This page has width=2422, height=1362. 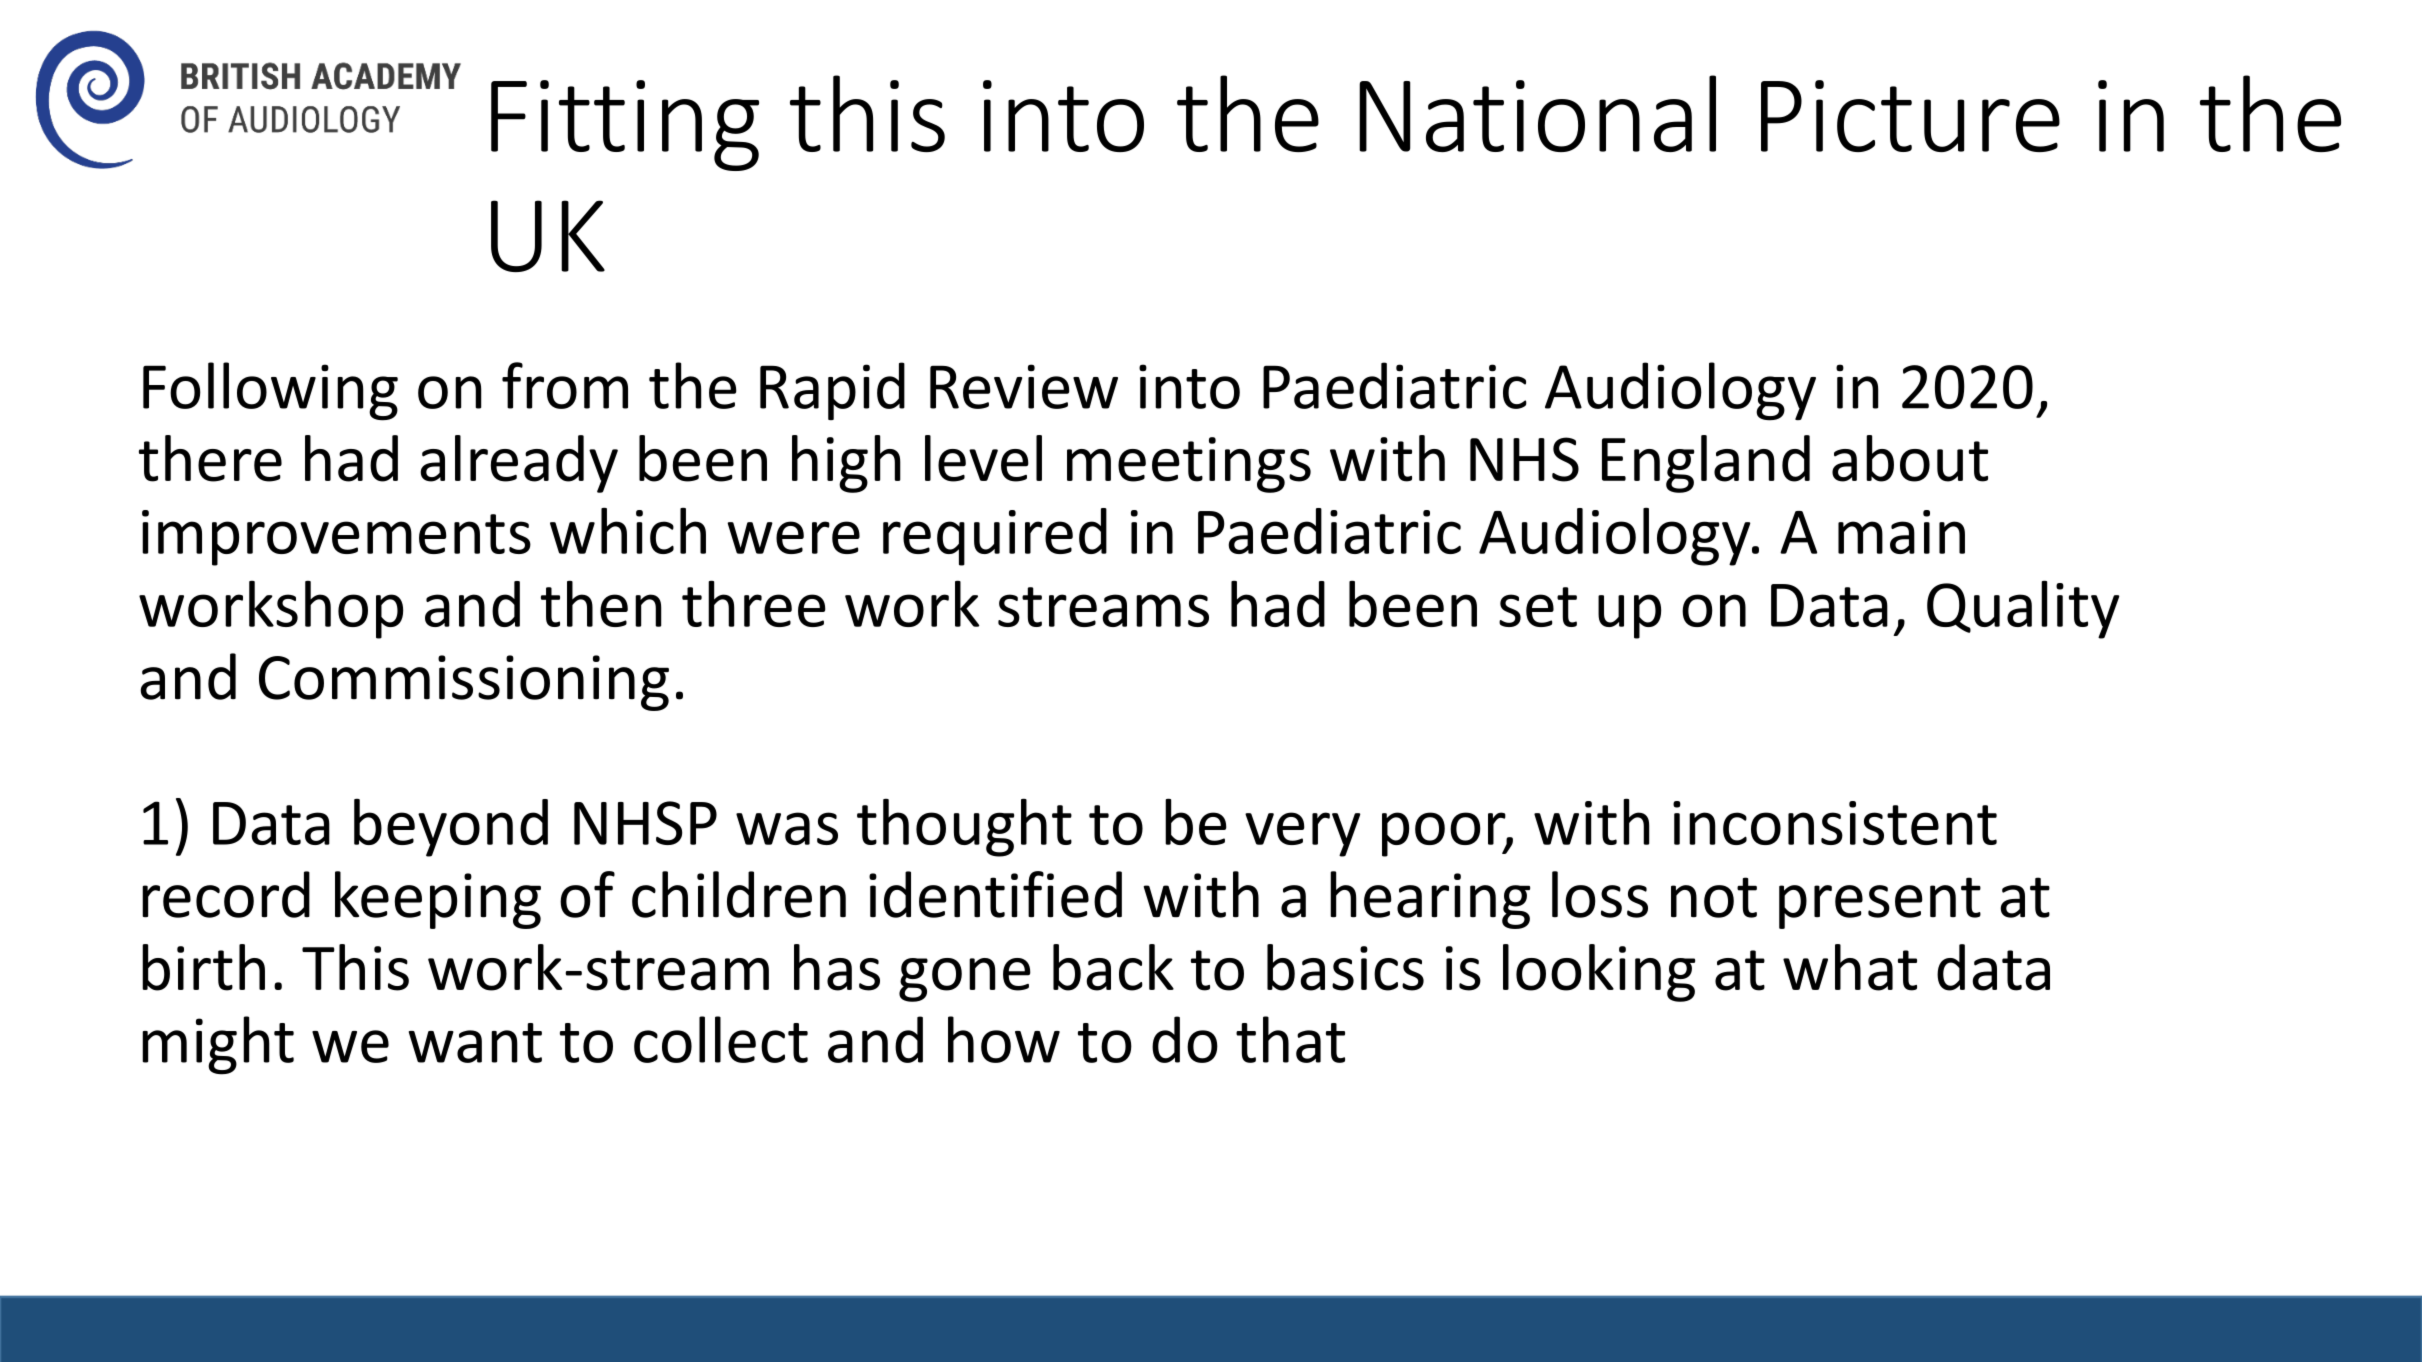 I want to click on want, so click(x=475, y=1043).
